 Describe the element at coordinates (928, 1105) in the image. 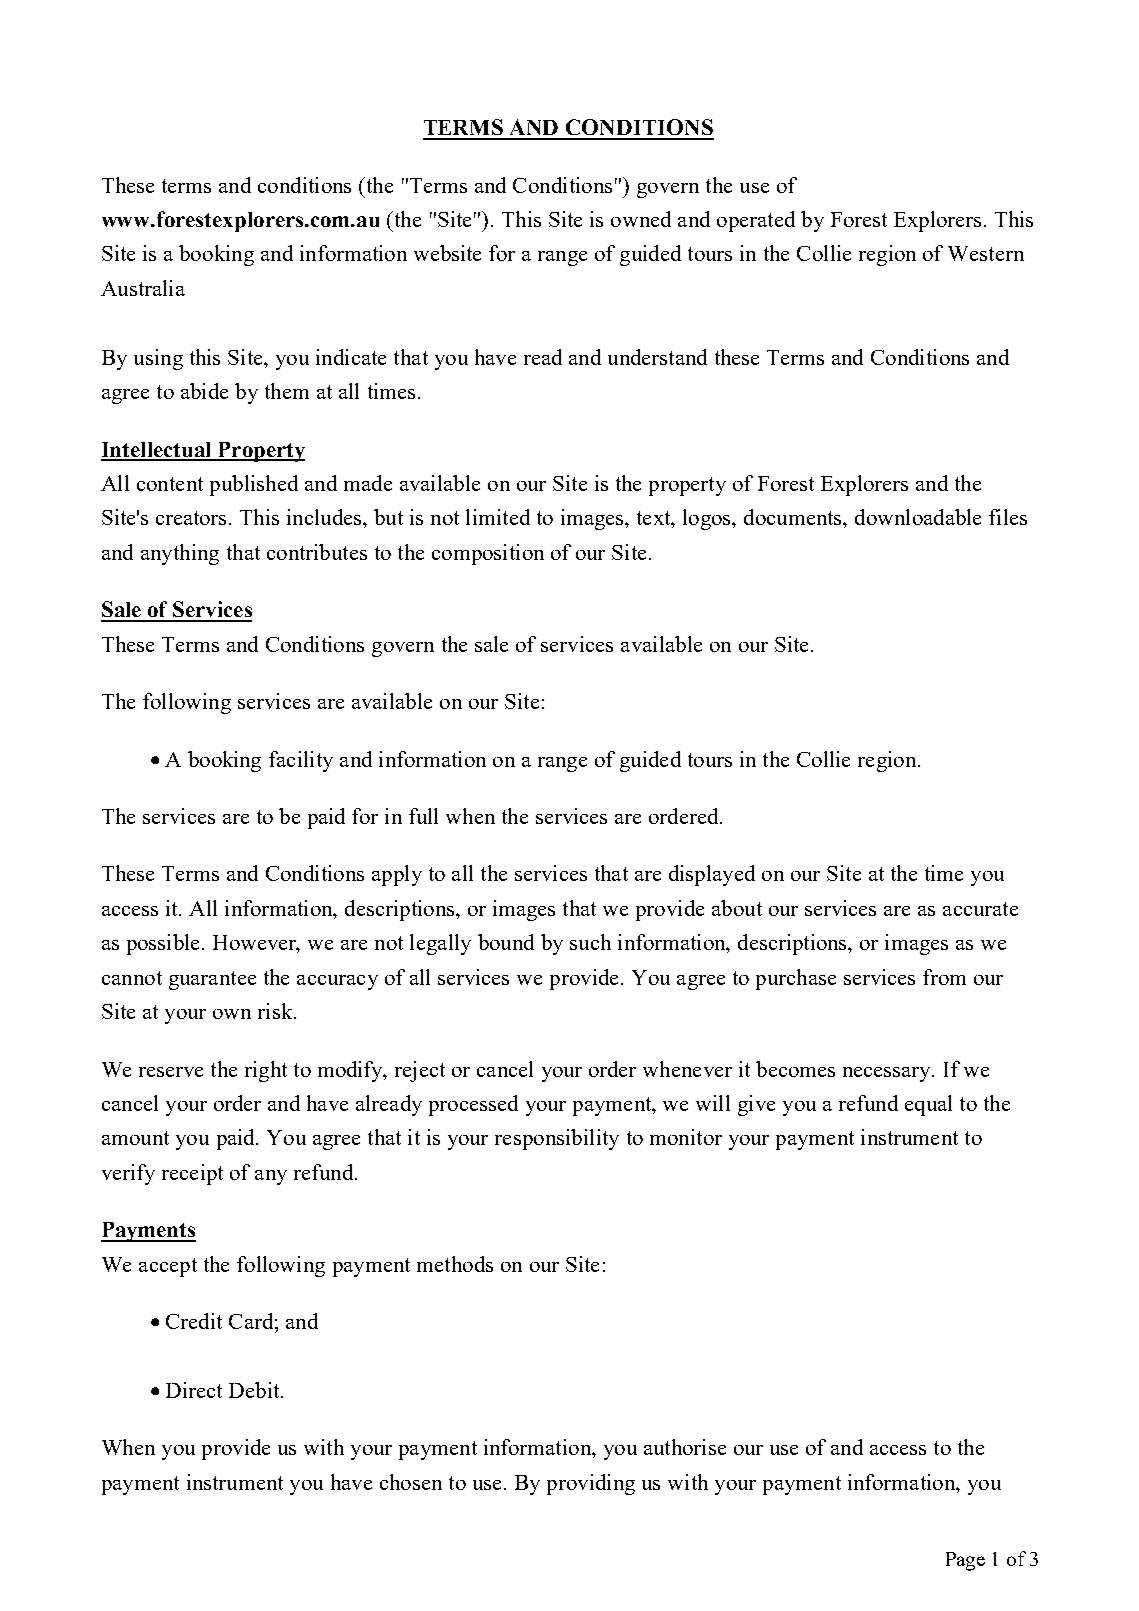

I see `equal` at that location.
